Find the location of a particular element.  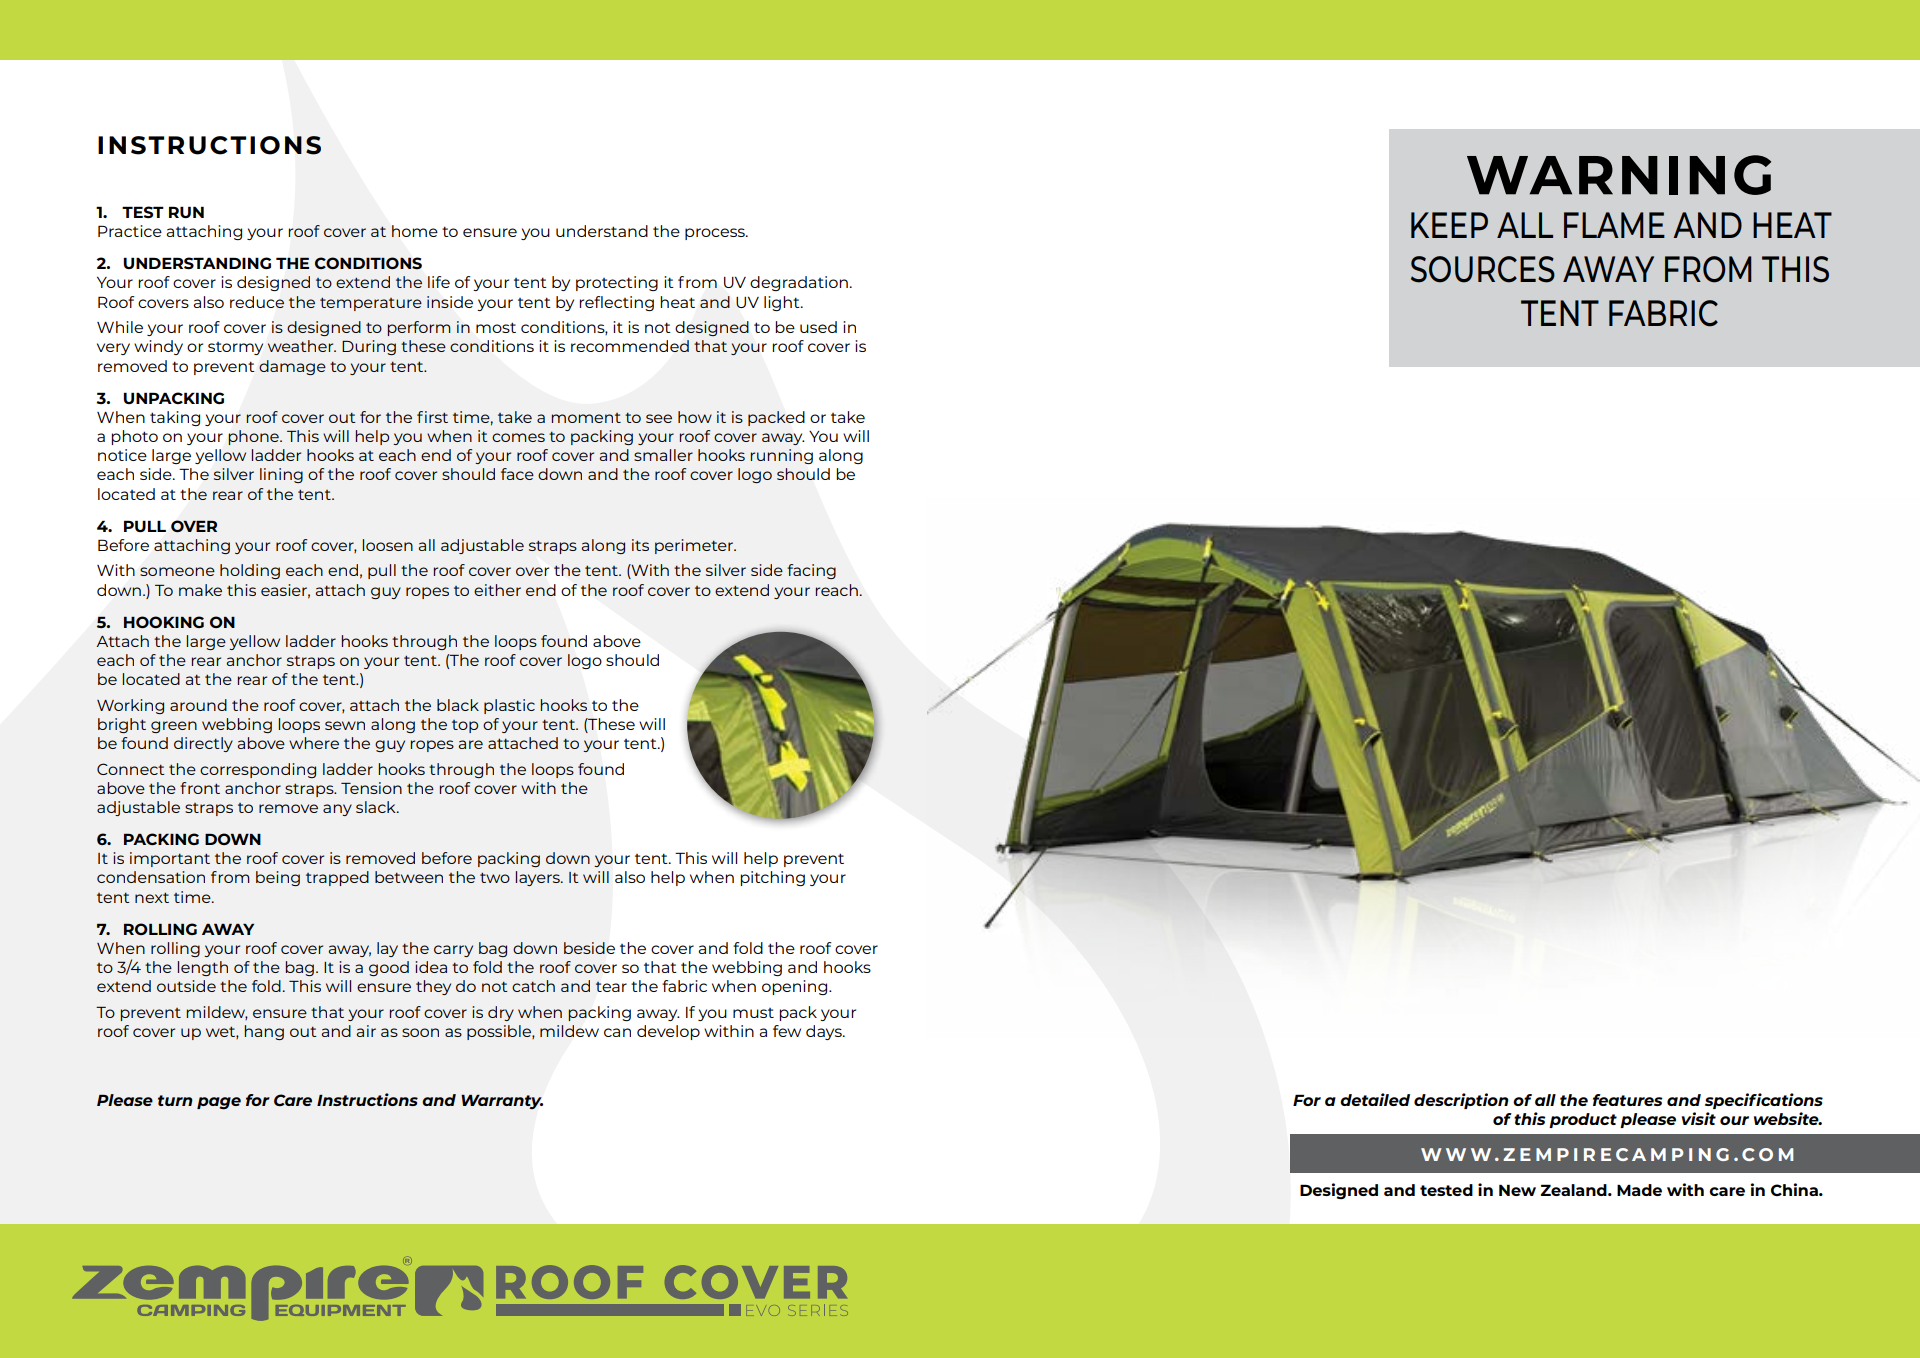

FLAME is located at coordinates (1614, 225).
